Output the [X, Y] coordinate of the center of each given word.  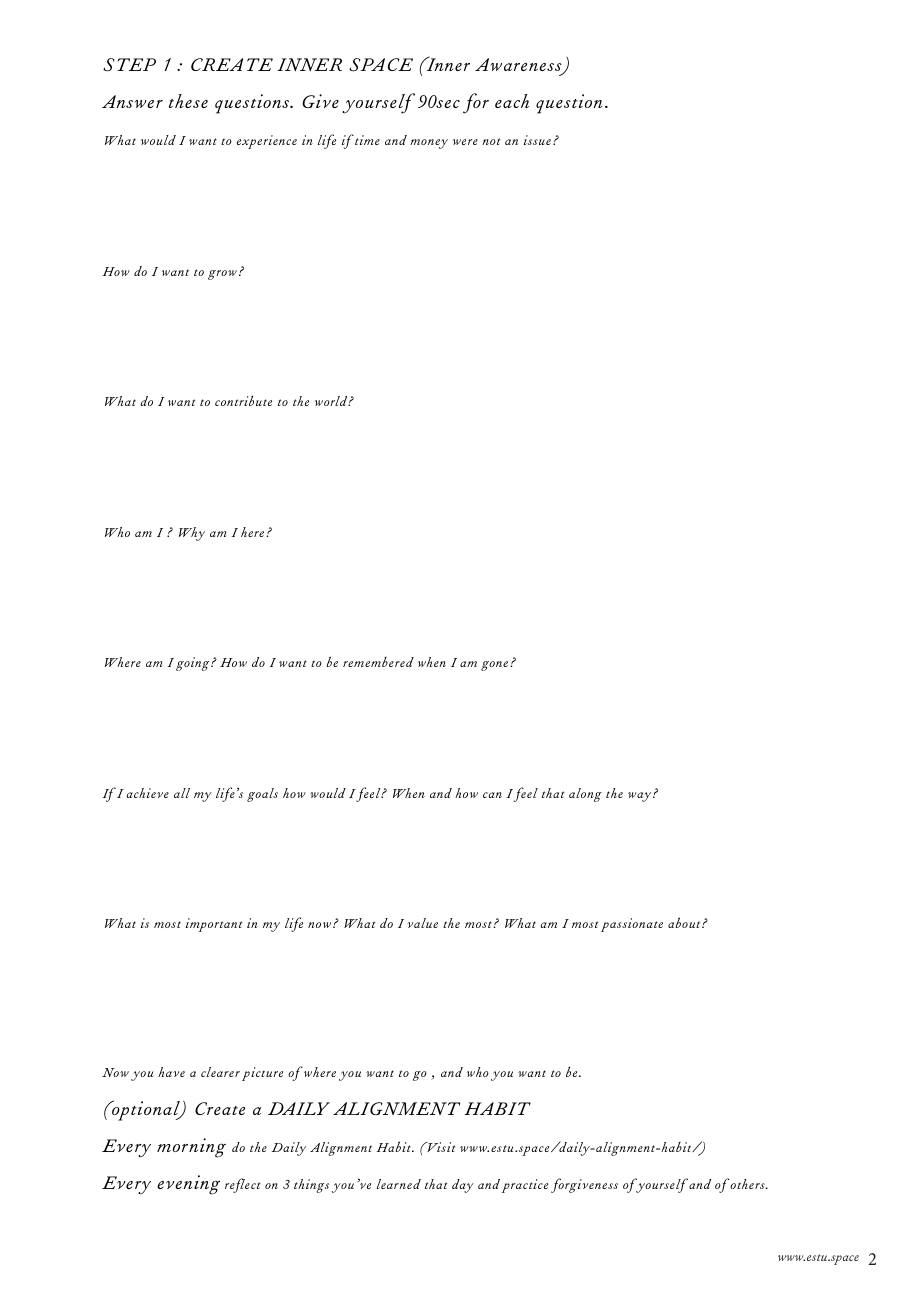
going [194, 664]
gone [496, 666]
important [214, 925]
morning [191, 1148]
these [188, 101]
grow [222, 275]
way [641, 797]
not [491, 141]
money [429, 144]
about [685, 922]
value [422, 923]
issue [537, 140]
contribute [243, 401]
